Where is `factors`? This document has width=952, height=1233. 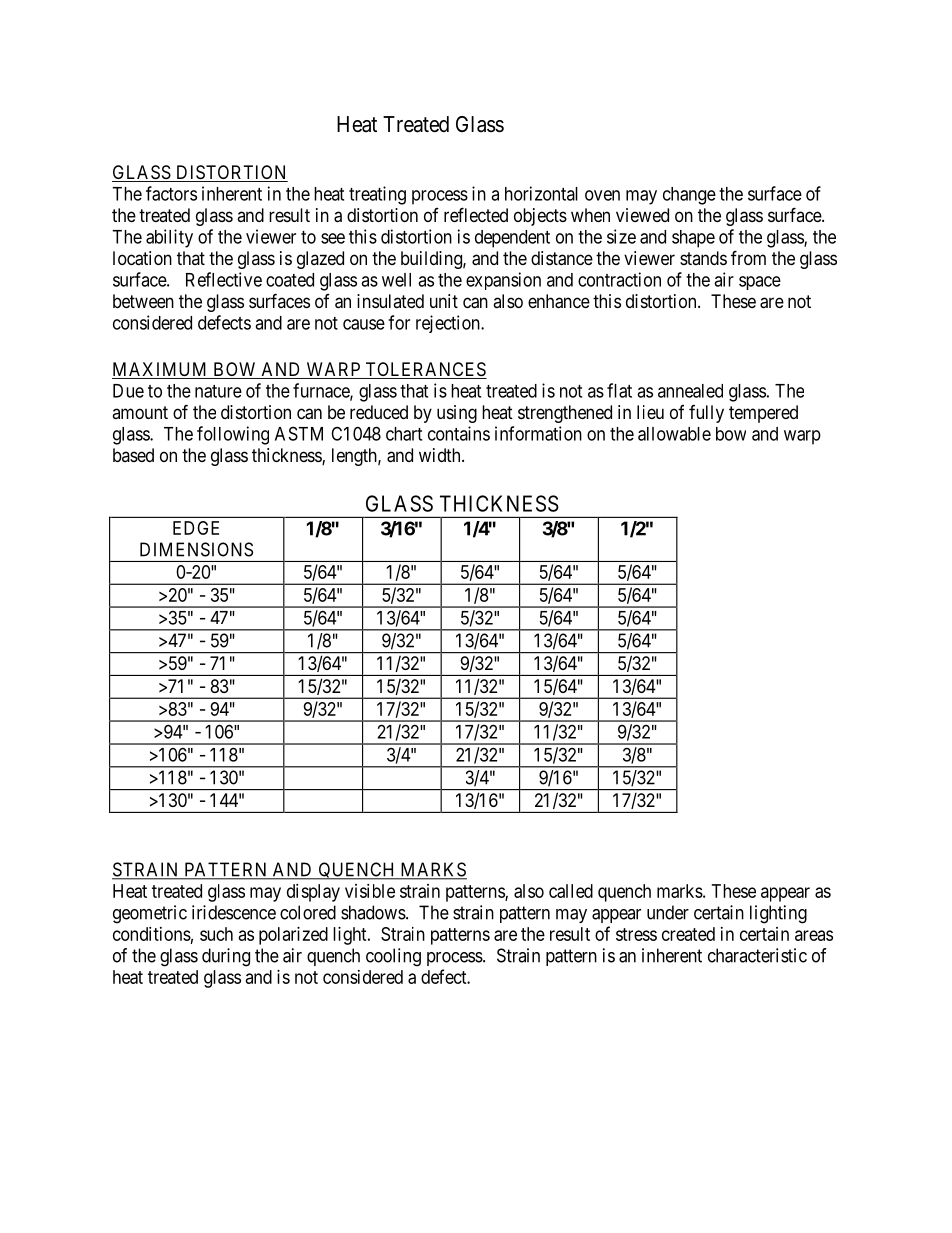
factors is located at coordinates (171, 193).
